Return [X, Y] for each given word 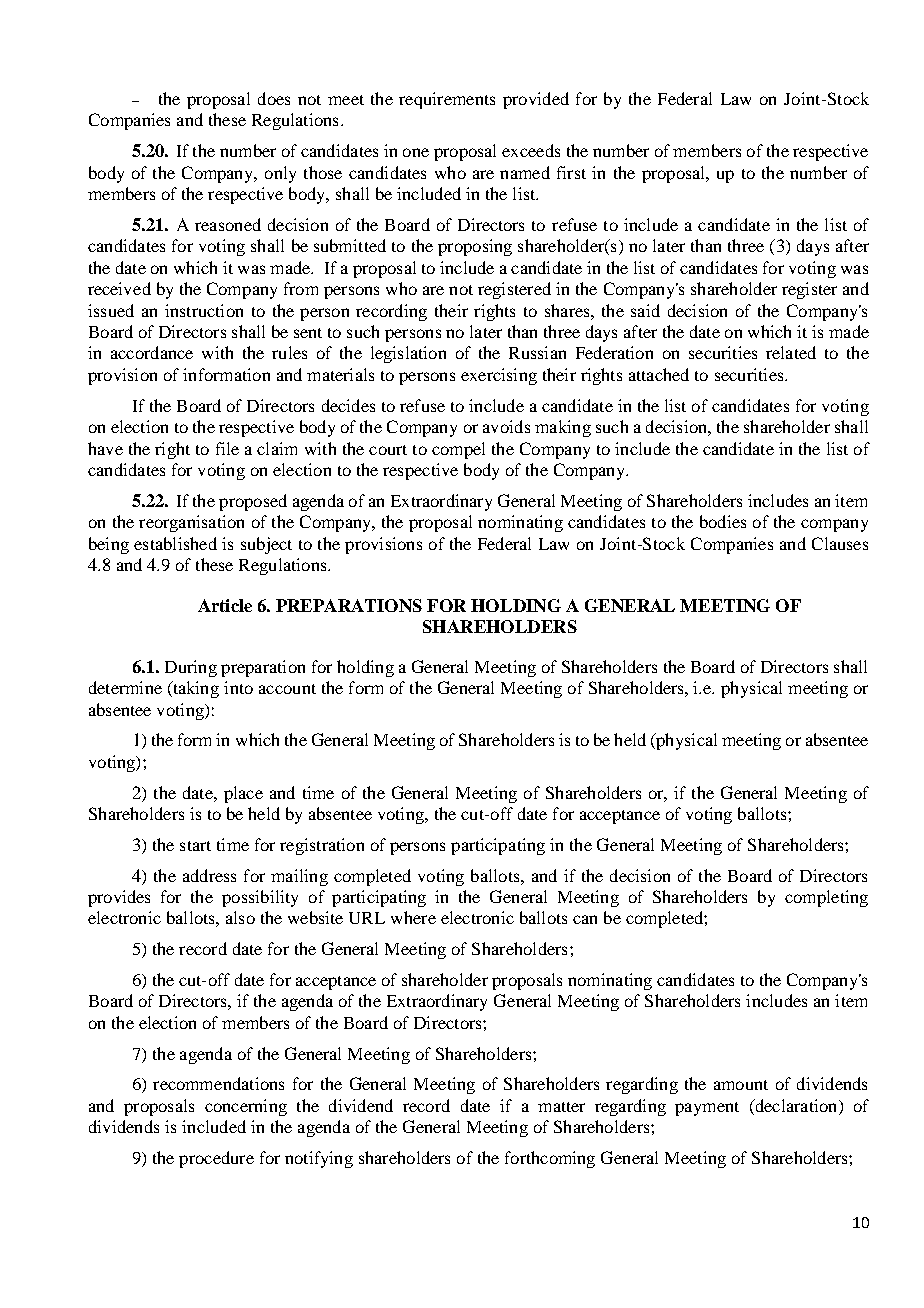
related [791, 352]
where [413, 917]
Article [225, 605]
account [287, 689]
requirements [447, 100]
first [571, 172]
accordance [152, 352]
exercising [499, 376]
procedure [216, 1159]
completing [826, 898]
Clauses [840, 543]
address [209, 875]
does [274, 98]
